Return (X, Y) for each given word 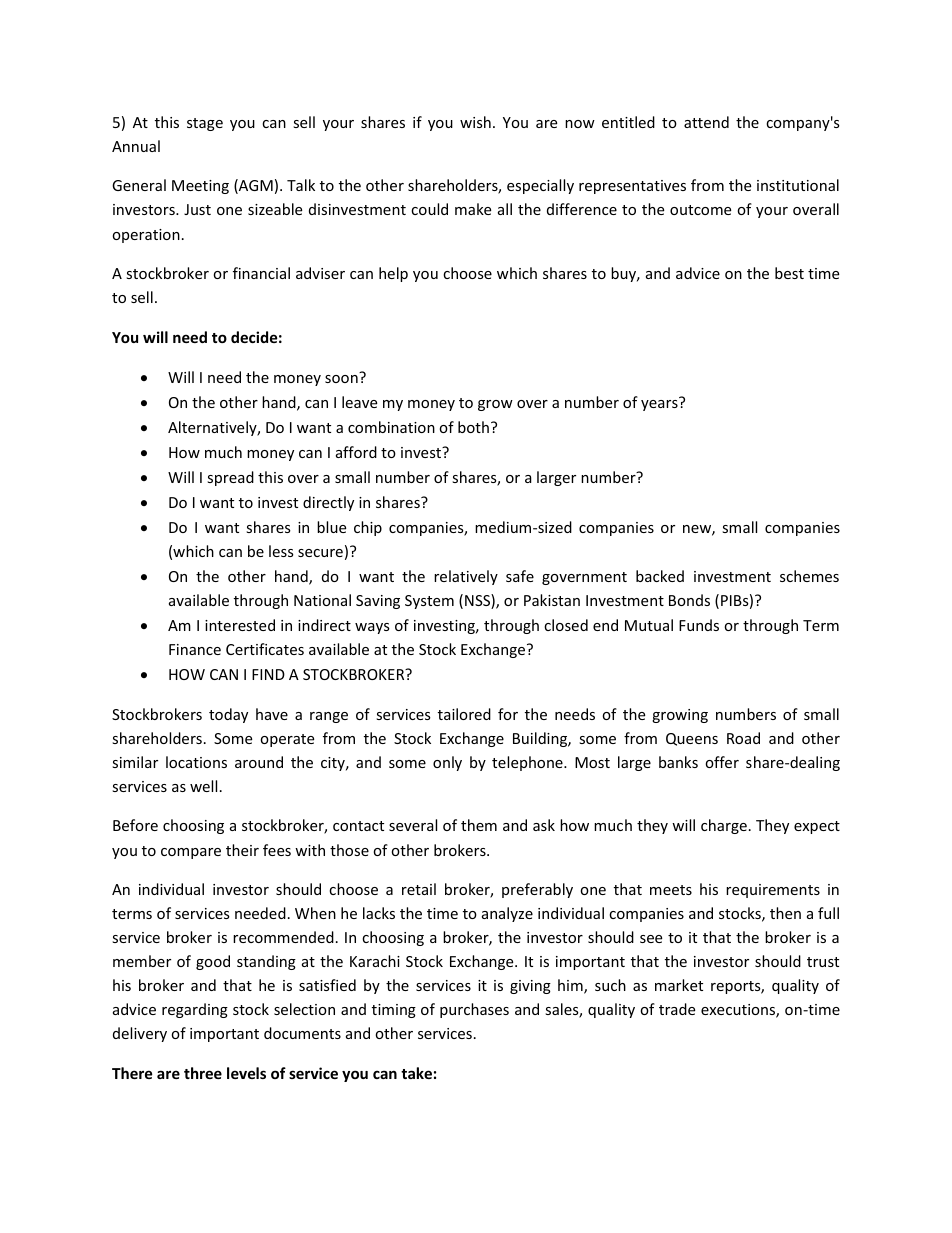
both (473, 427)
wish (475, 122)
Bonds (689, 600)
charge (724, 826)
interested (240, 625)
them (479, 825)
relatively (466, 577)
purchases (474, 1010)
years (659, 405)
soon (341, 379)
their (242, 850)
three (203, 1073)
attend (706, 122)
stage (205, 124)
